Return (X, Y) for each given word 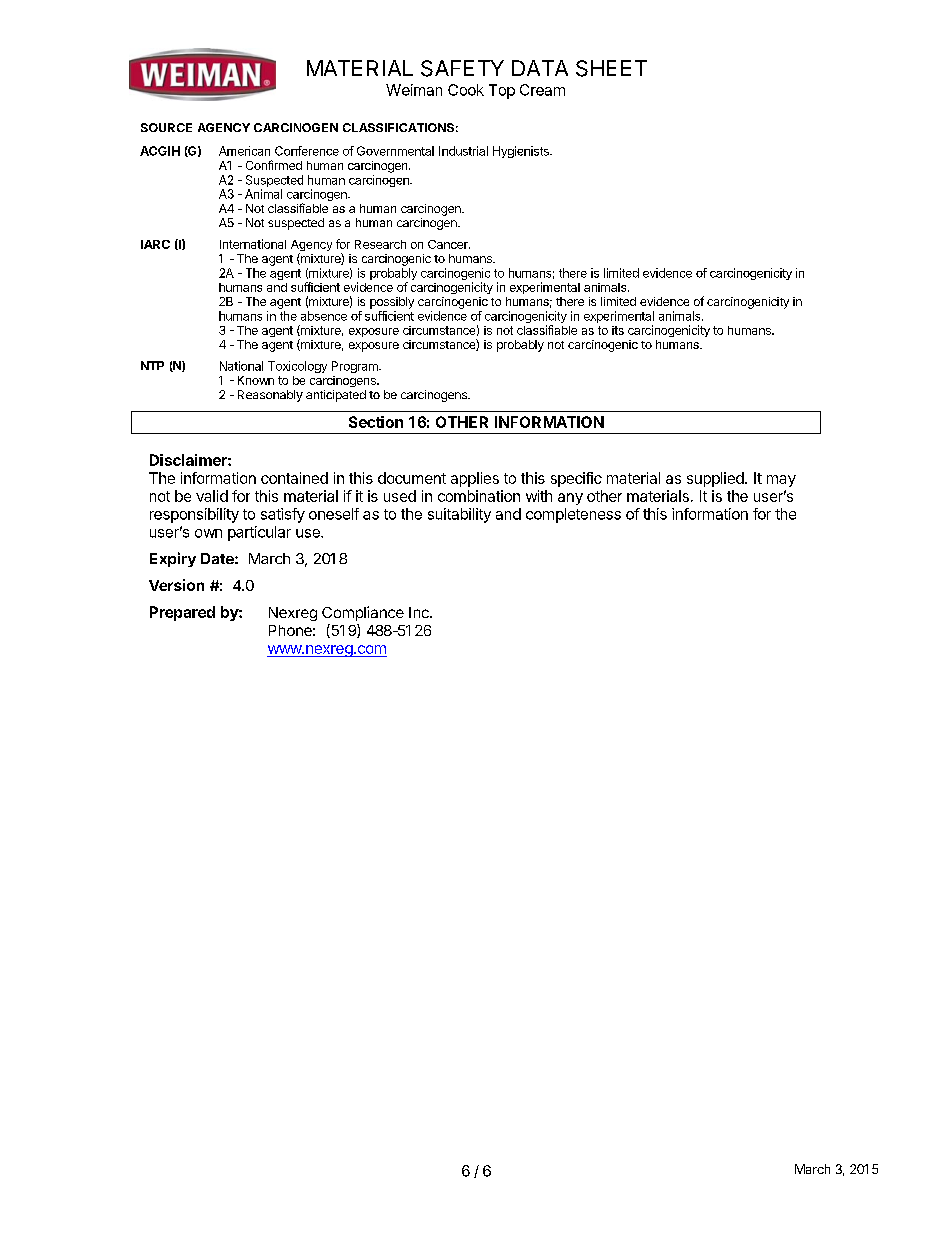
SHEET (611, 68)
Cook (466, 90)
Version (176, 585)
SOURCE (166, 127)
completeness (573, 515)
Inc (420, 612)
